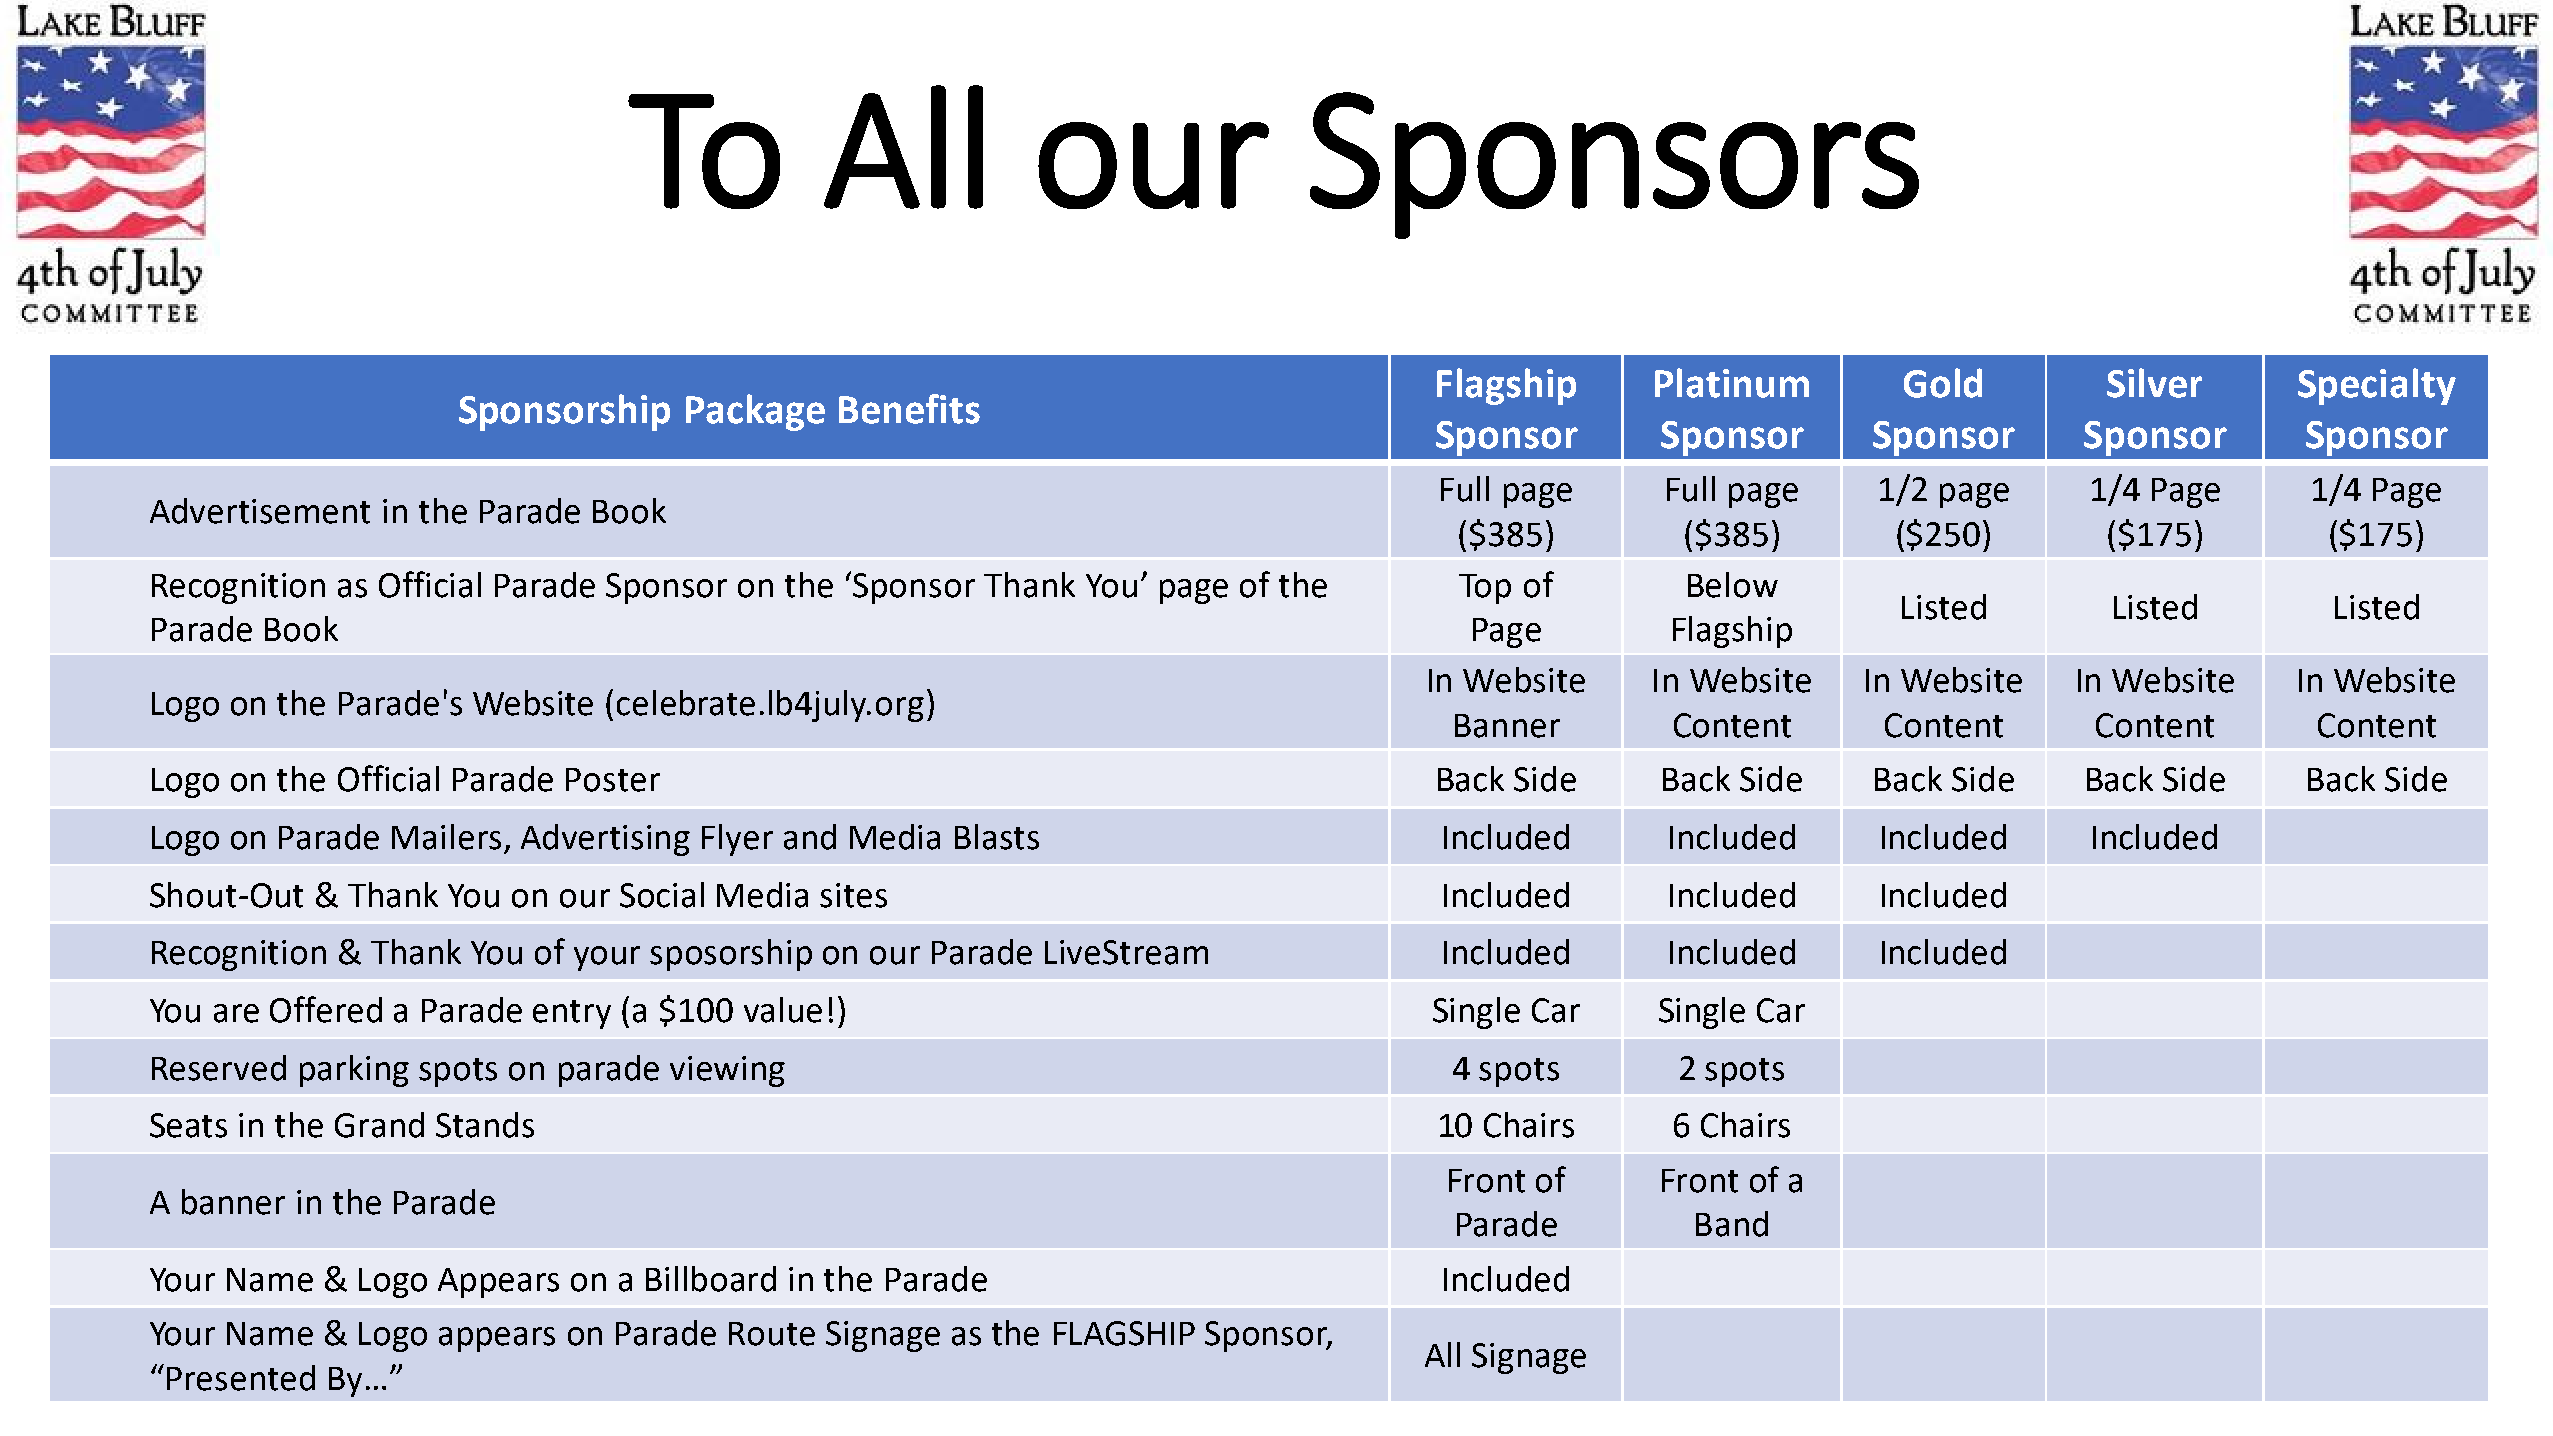  I want to click on Poster, so click(613, 780).
